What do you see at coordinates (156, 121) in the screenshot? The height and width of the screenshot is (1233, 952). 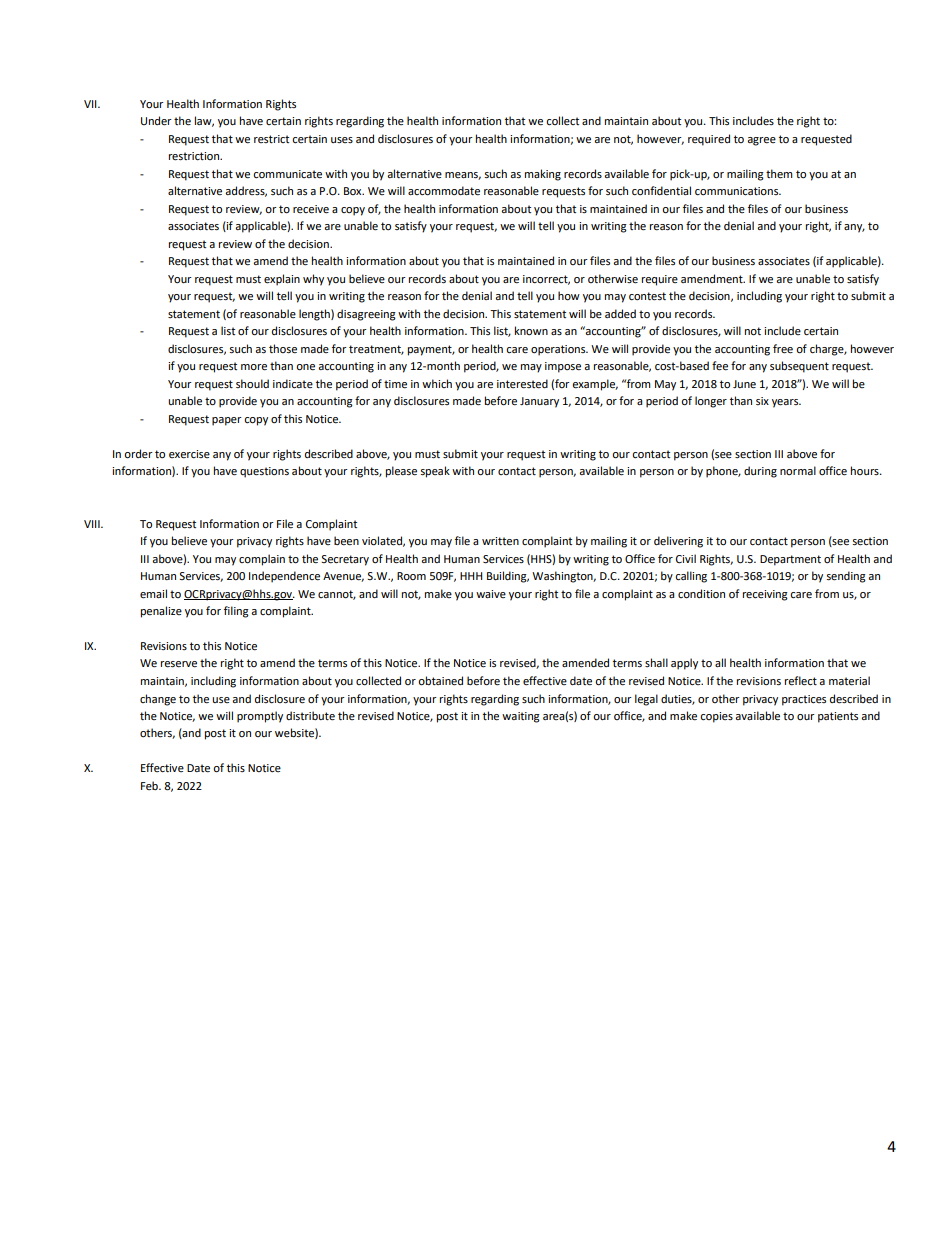 I see `Under` at bounding box center [156, 121].
